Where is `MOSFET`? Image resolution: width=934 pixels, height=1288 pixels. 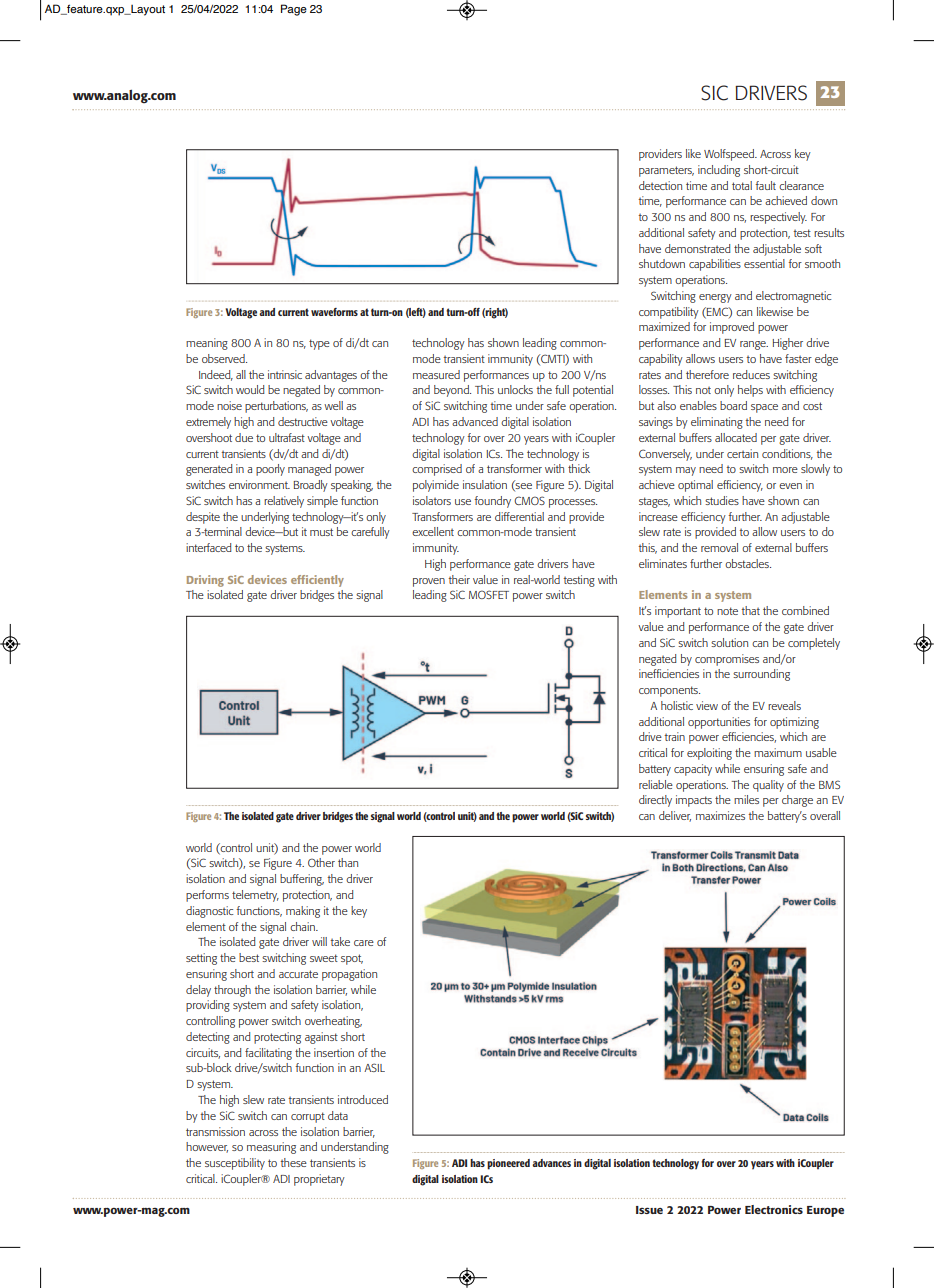 MOSFET is located at coordinates (489, 594).
